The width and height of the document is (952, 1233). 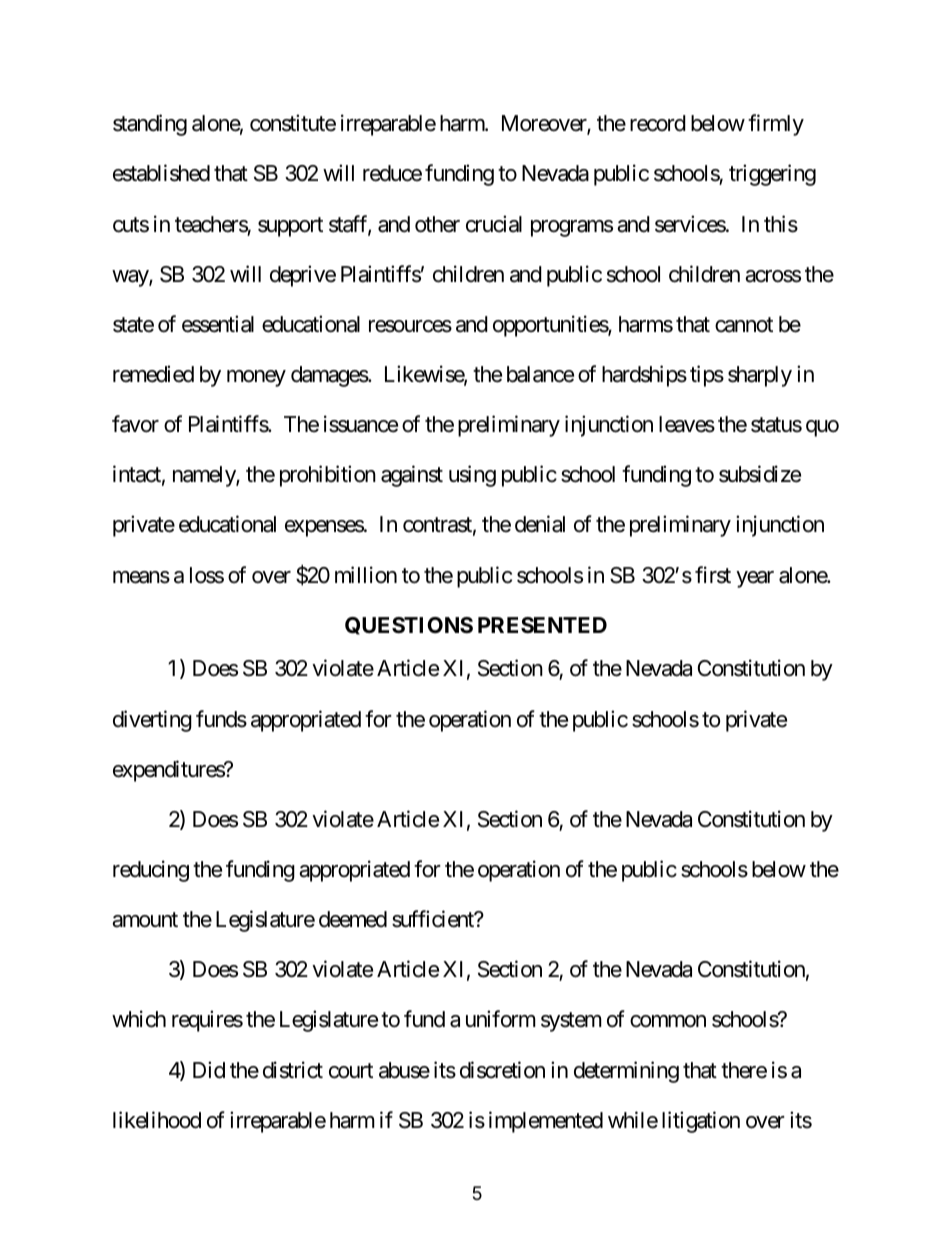 I want to click on triggering, so click(x=772, y=175).
